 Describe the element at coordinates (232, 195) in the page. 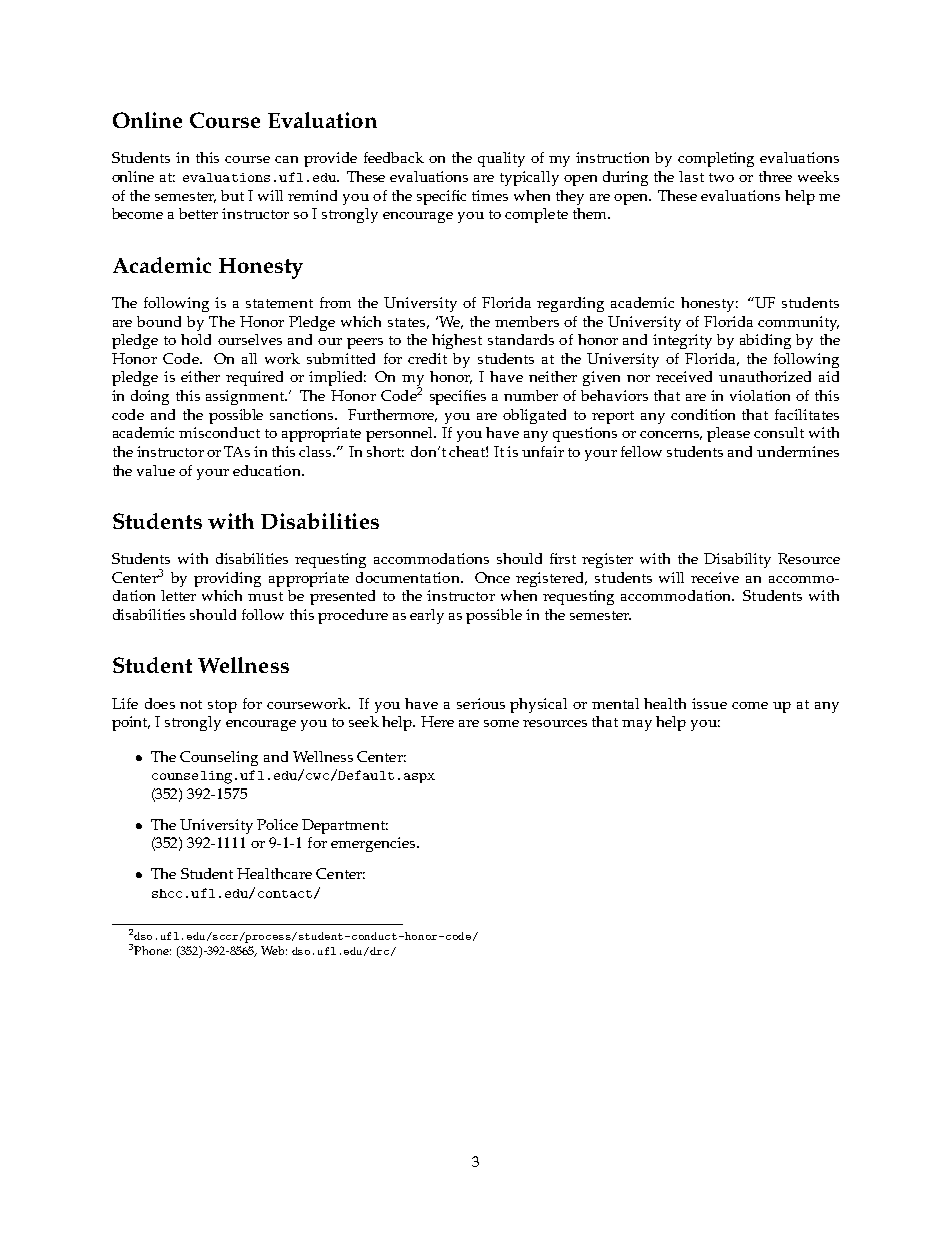

I see `but` at that location.
